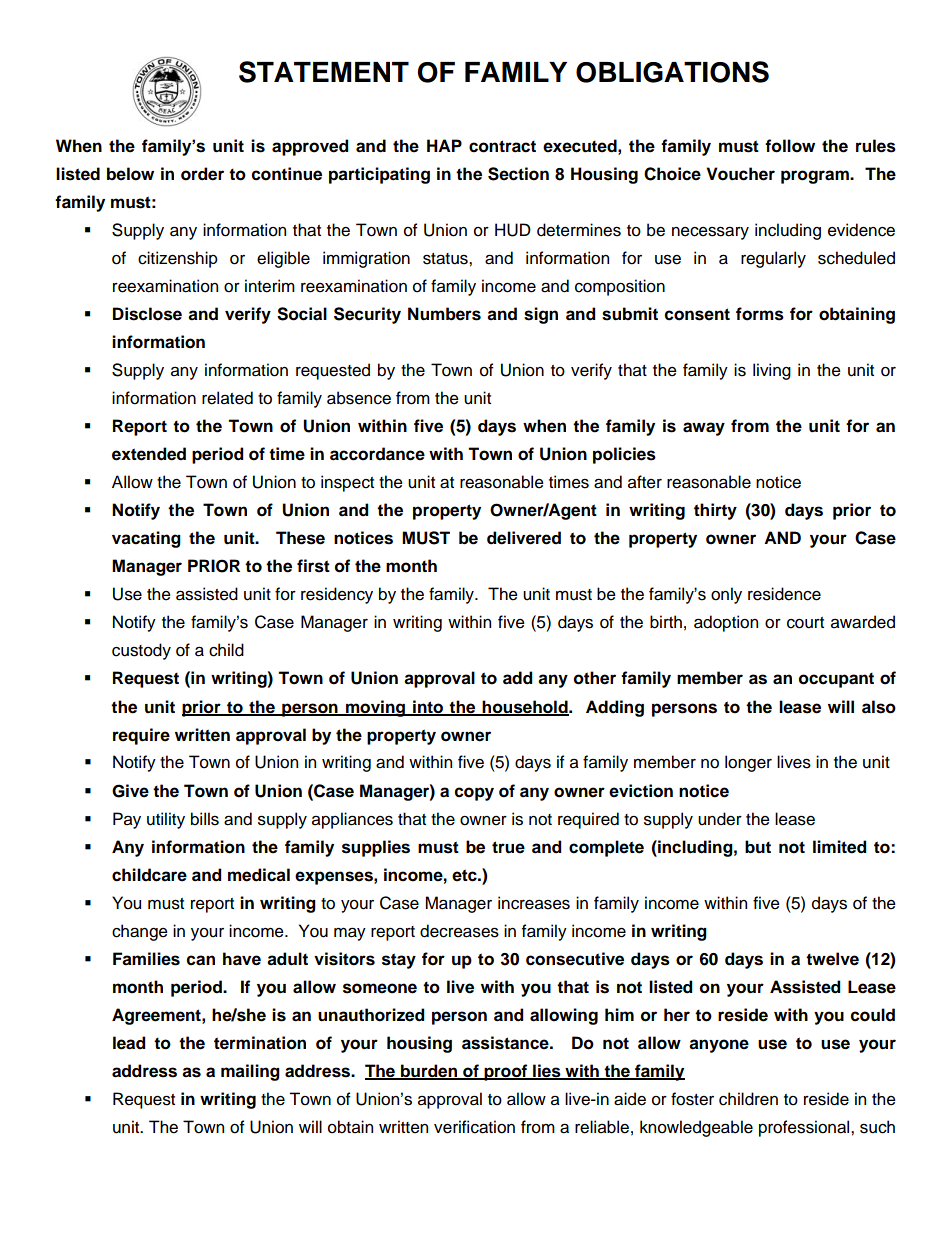 The image size is (952, 1233). I want to click on follow, so click(790, 146).
